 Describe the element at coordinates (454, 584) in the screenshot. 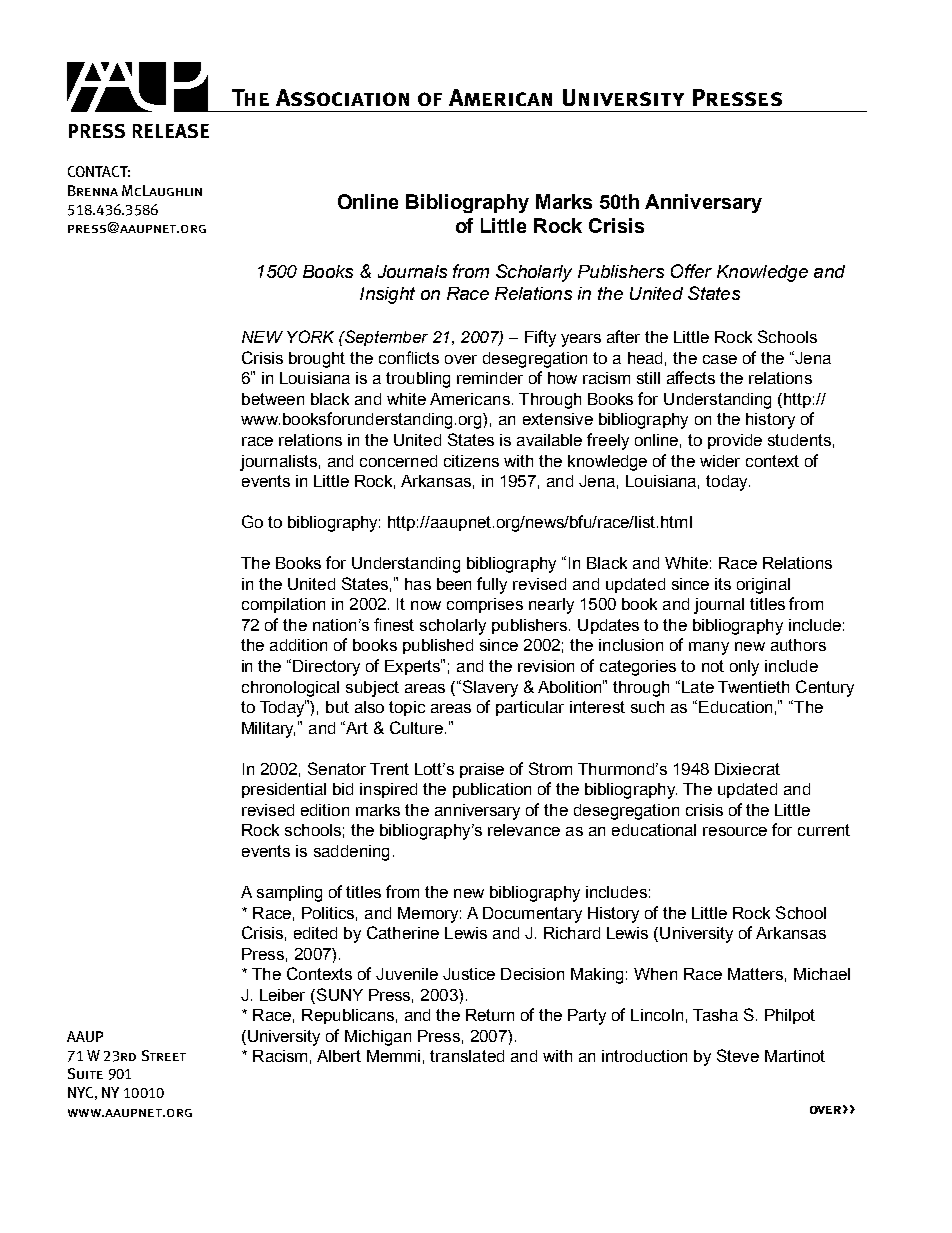

I see `been` at that location.
